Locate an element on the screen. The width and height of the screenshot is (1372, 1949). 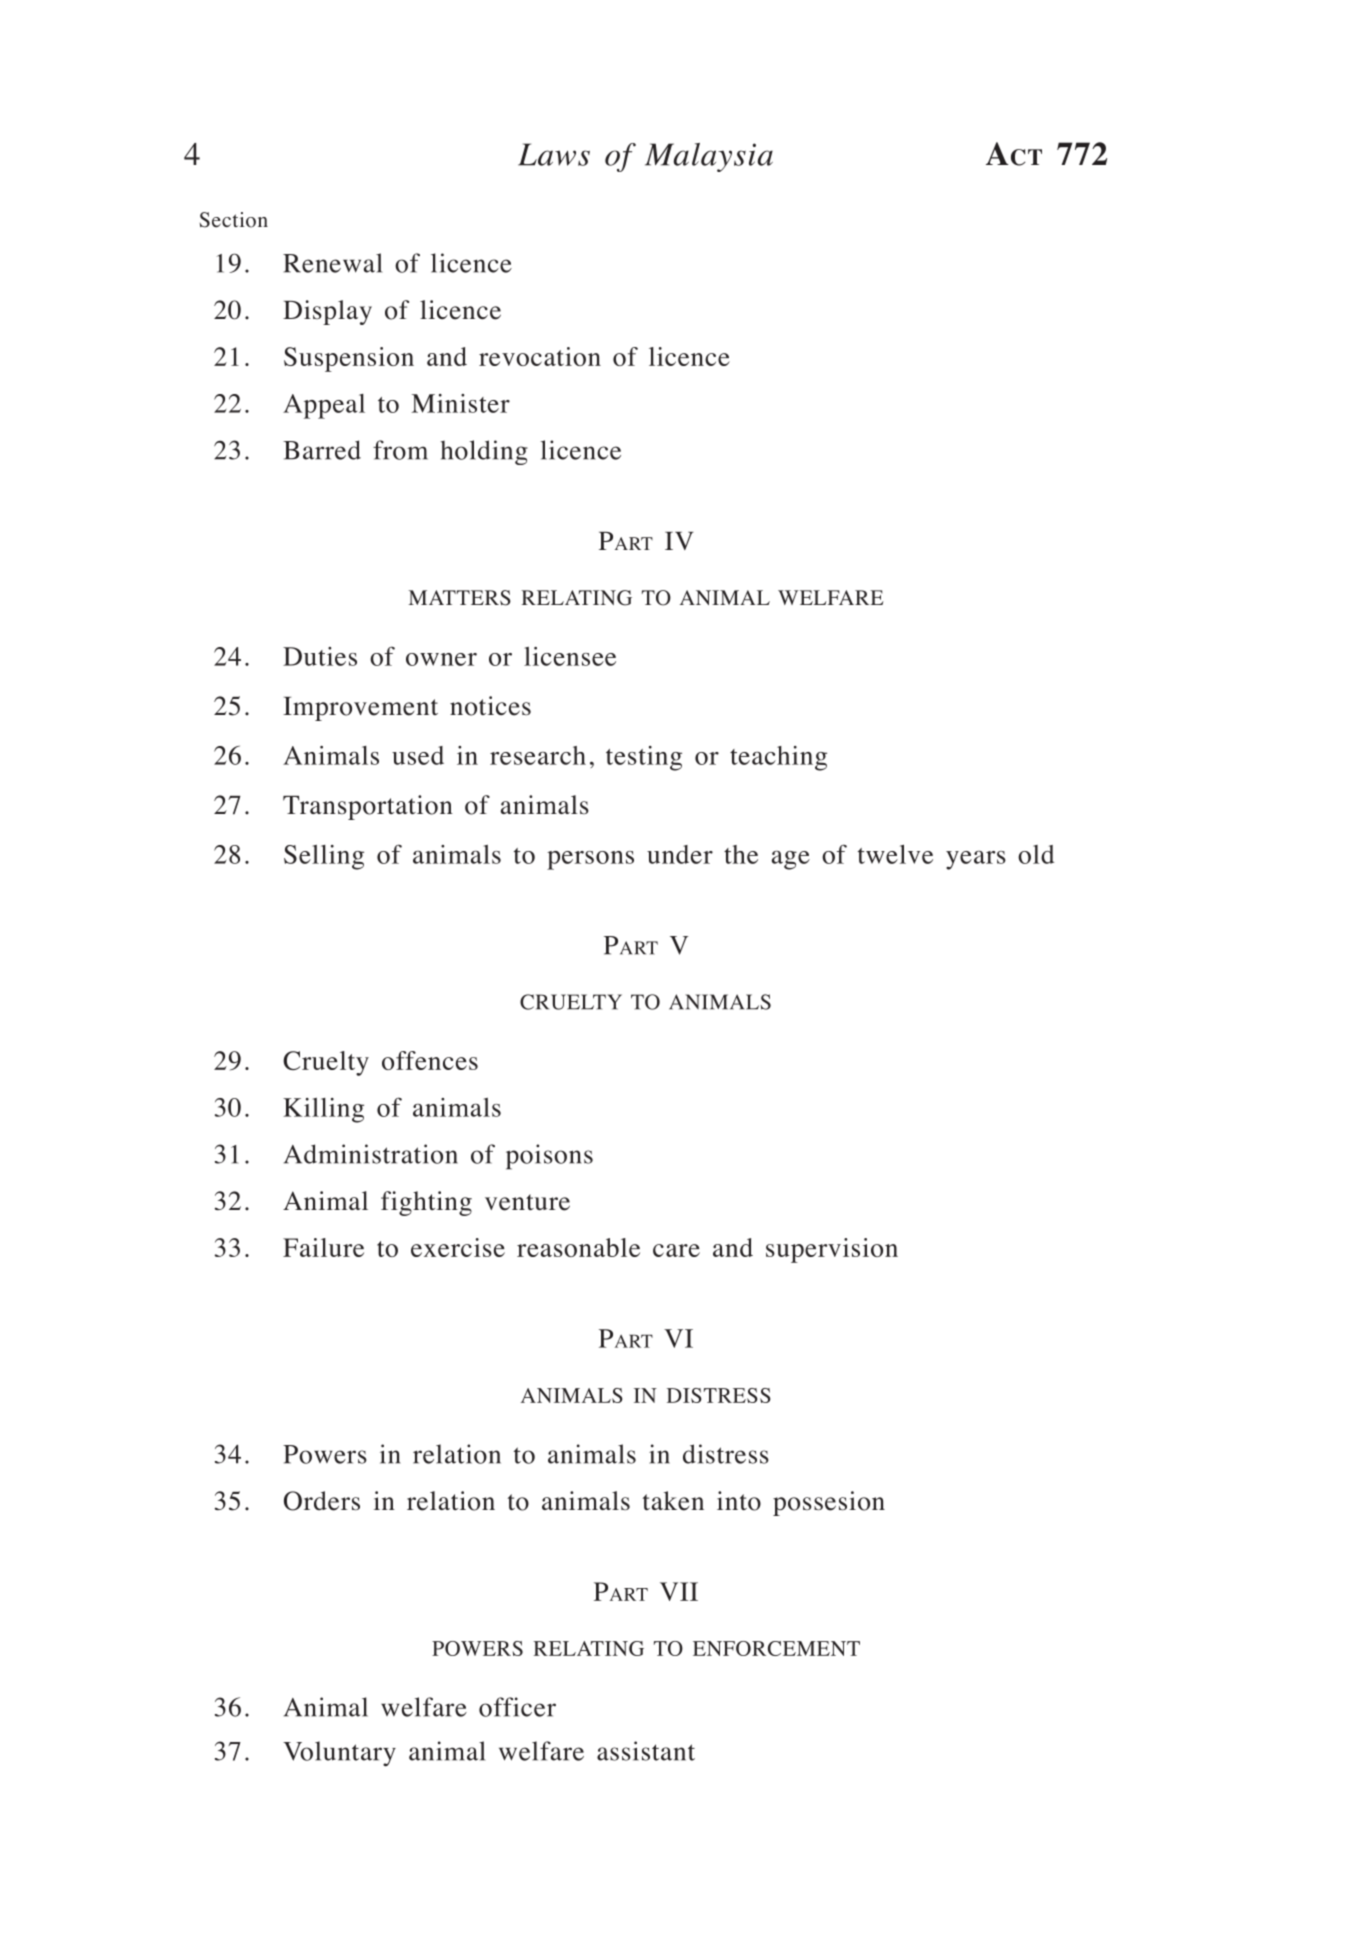
twelve is located at coordinates (895, 854).
